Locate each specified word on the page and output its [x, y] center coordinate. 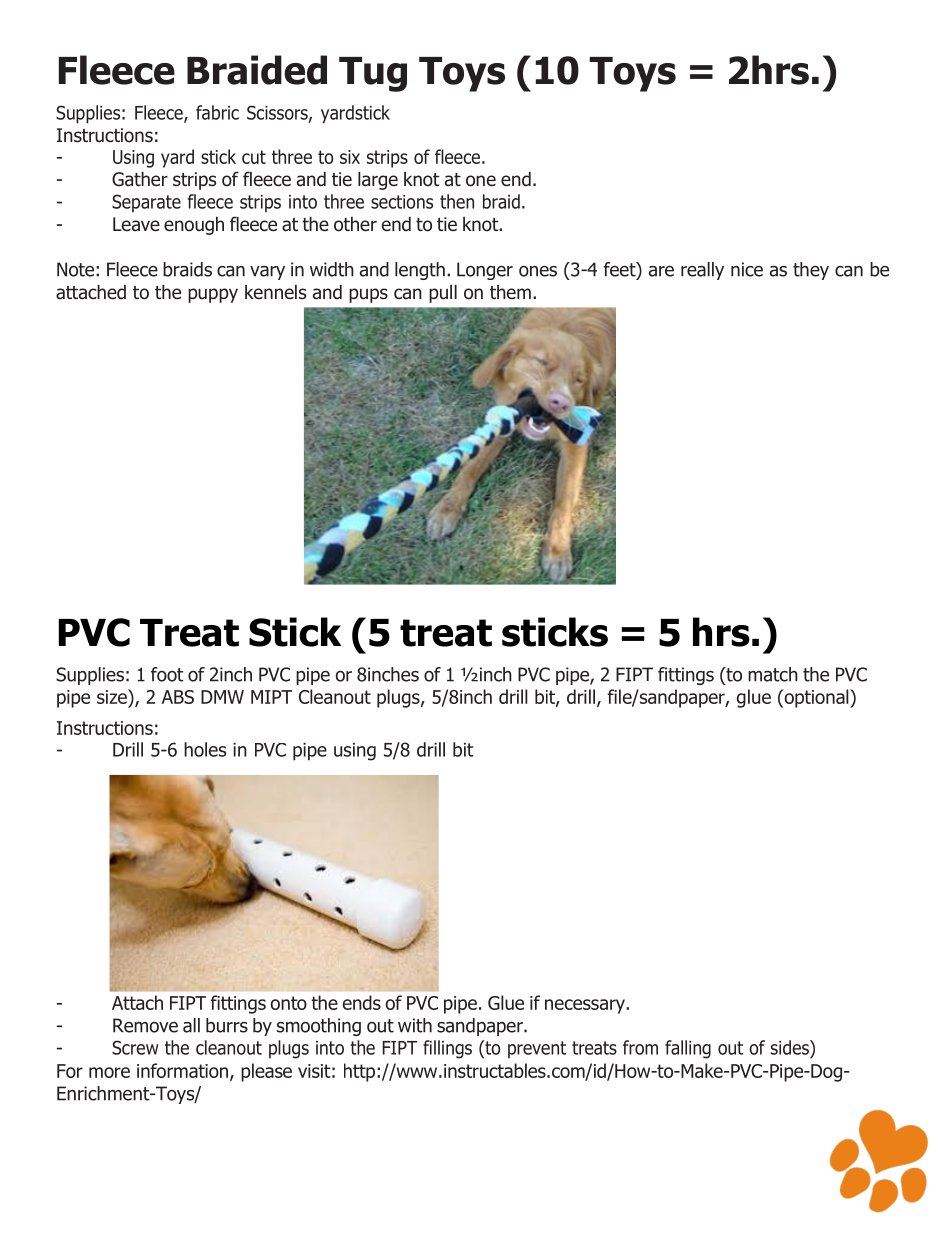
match [773, 674]
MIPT [271, 697]
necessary [586, 1006]
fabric [217, 112]
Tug [373, 74]
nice [747, 269]
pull [443, 294]
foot [167, 674]
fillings [447, 1049]
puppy [213, 295]
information [182, 1070]
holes [205, 749]
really [702, 271]
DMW [222, 697]
